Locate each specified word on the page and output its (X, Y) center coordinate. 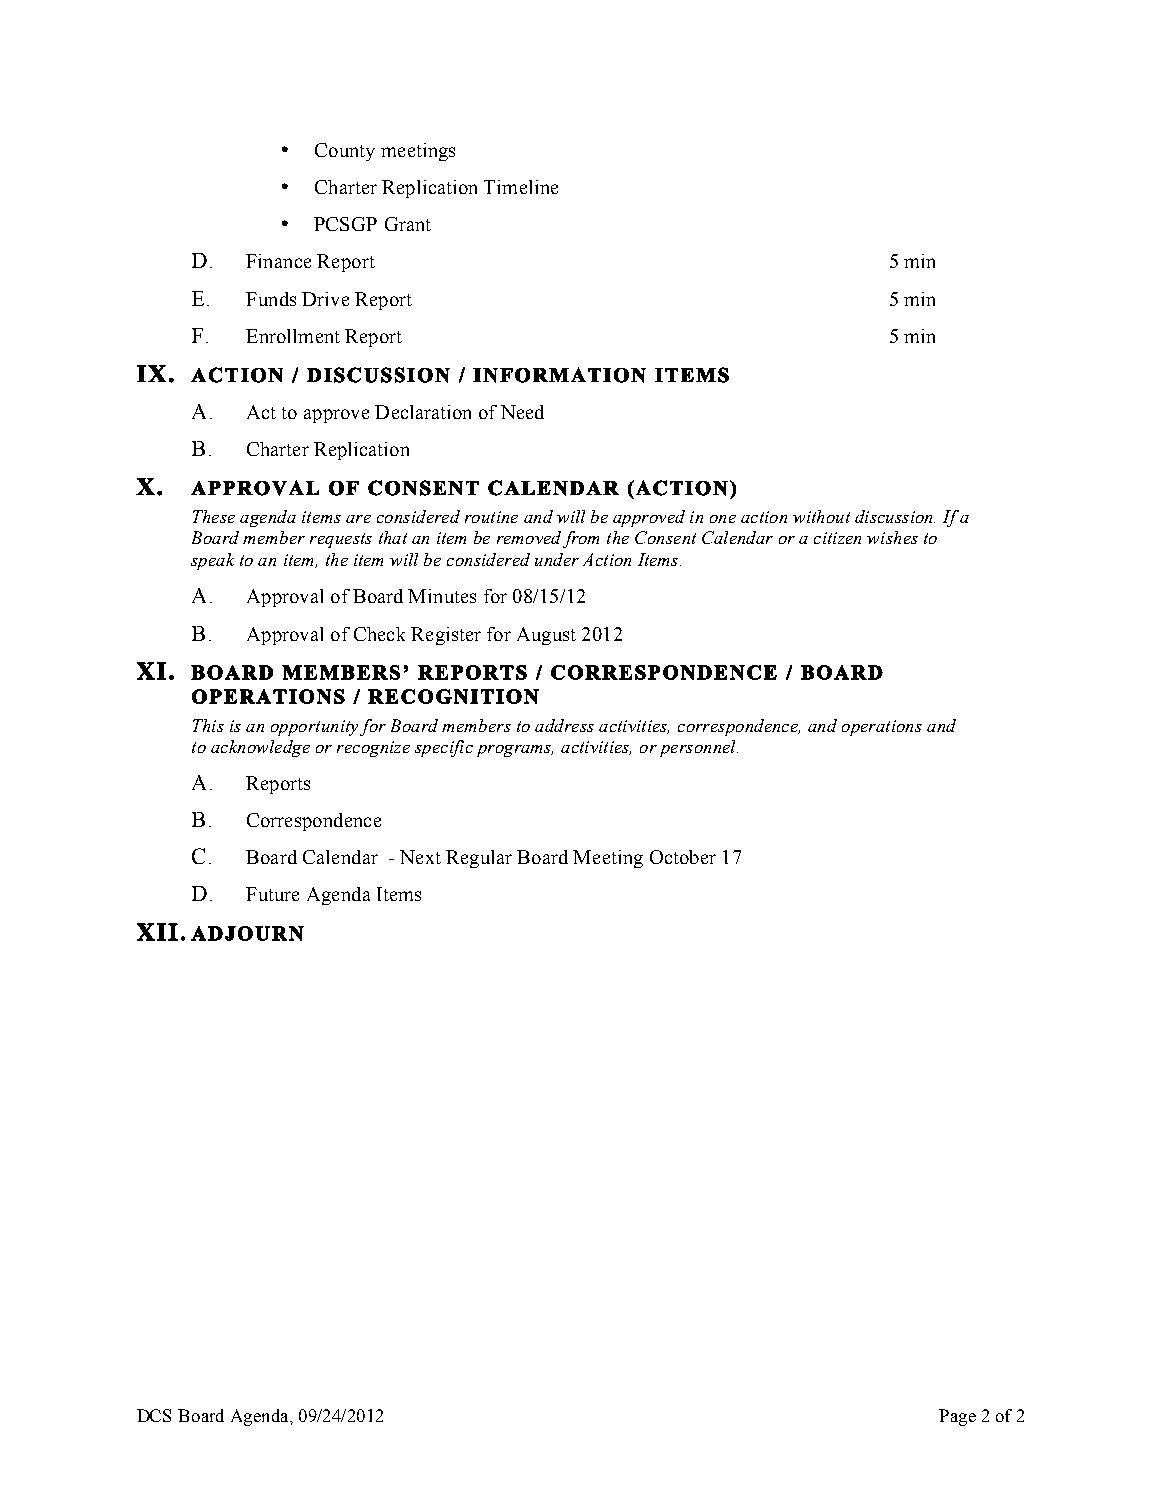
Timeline (521, 187)
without (821, 516)
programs (515, 751)
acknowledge (260, 748)
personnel (699, 748)
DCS (154, 1415)
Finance (278, 261)
